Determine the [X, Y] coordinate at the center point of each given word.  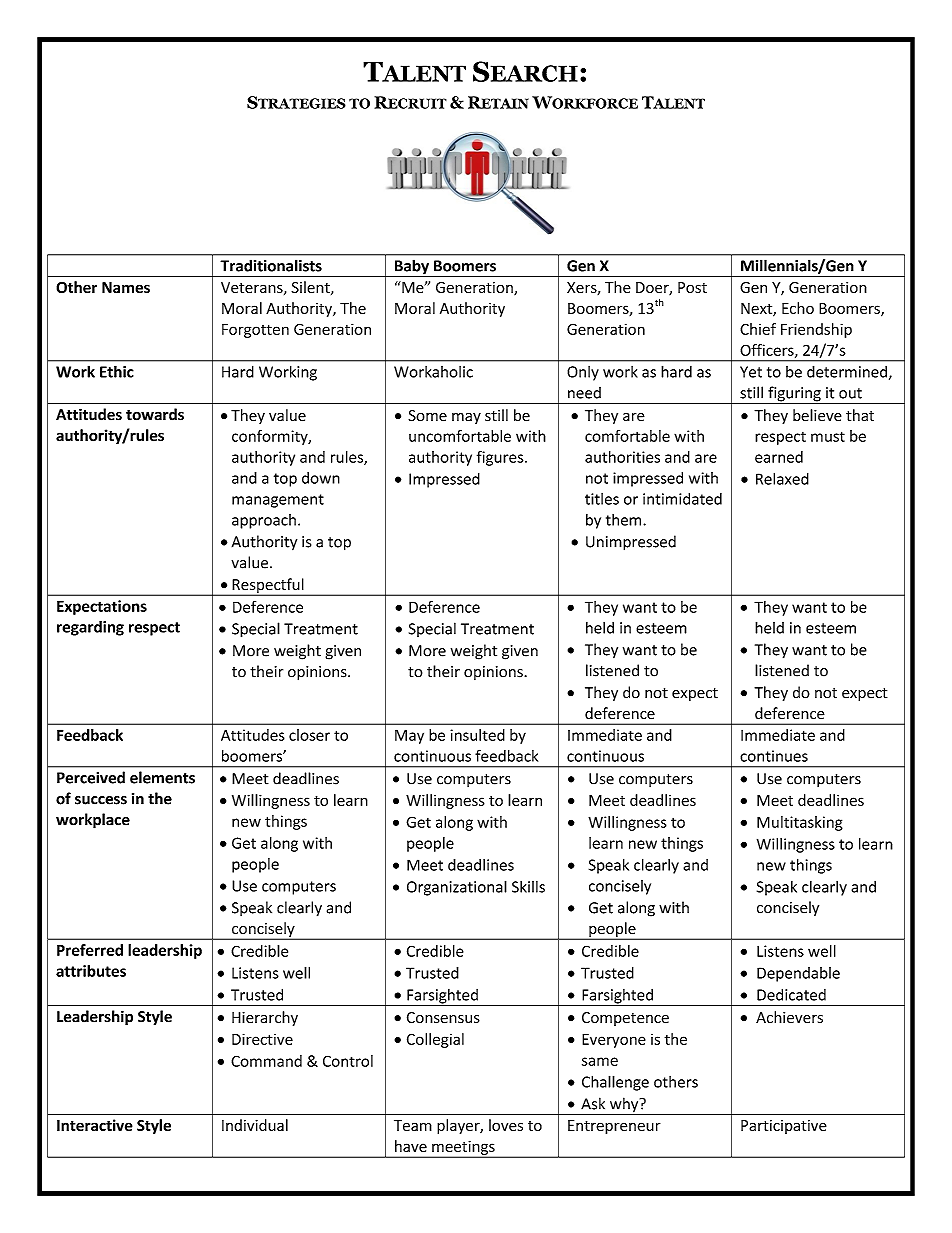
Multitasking [800, 823]
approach [264, 521]
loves [506, 1125]
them [625, 520]
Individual [255, 1125]
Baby [411, 268]
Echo [798, 308]
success [101, 800]
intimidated [682, 499]
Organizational [457, 888]
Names [126, 287]
